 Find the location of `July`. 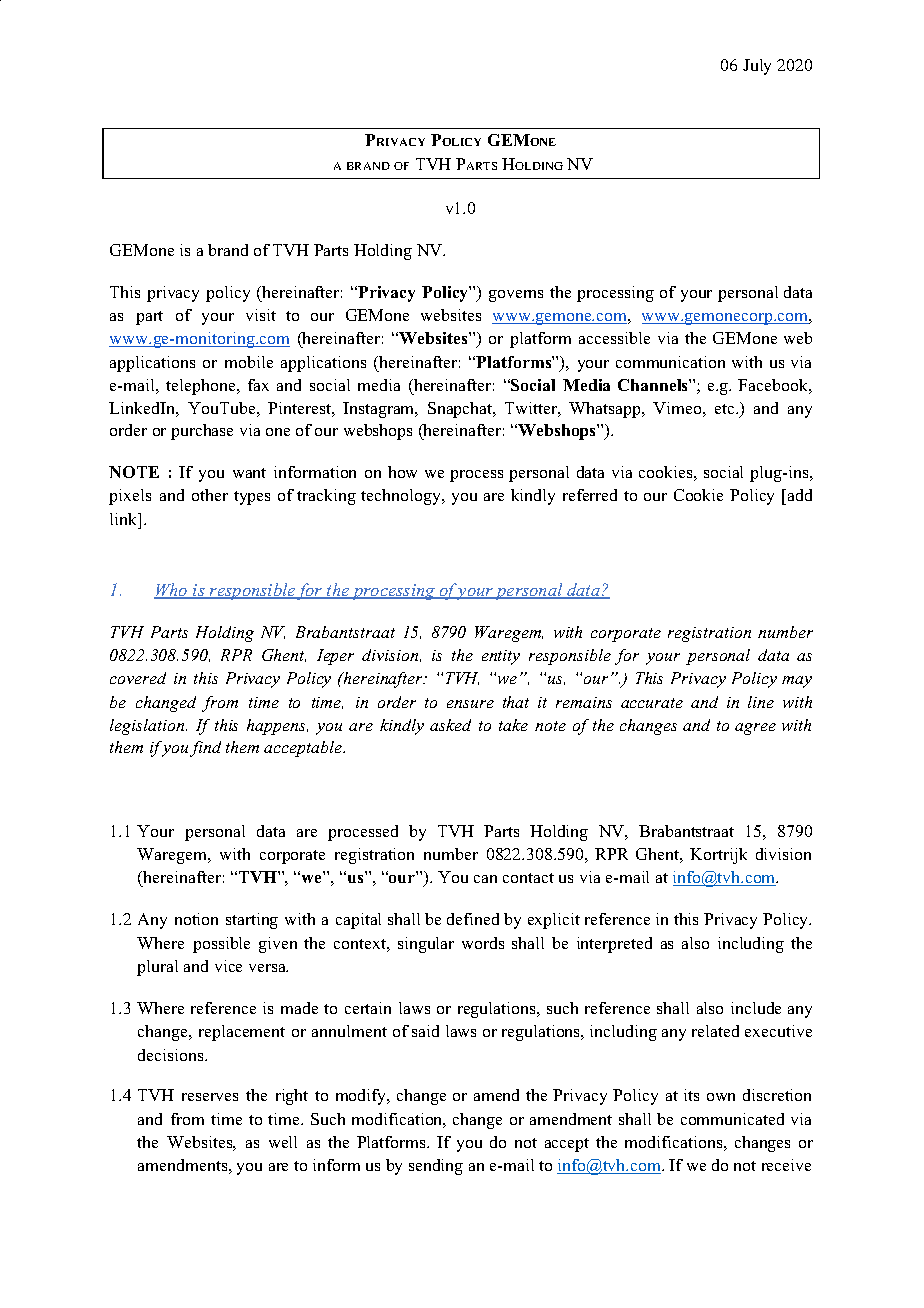

July is located at coordinates (757, 67).
